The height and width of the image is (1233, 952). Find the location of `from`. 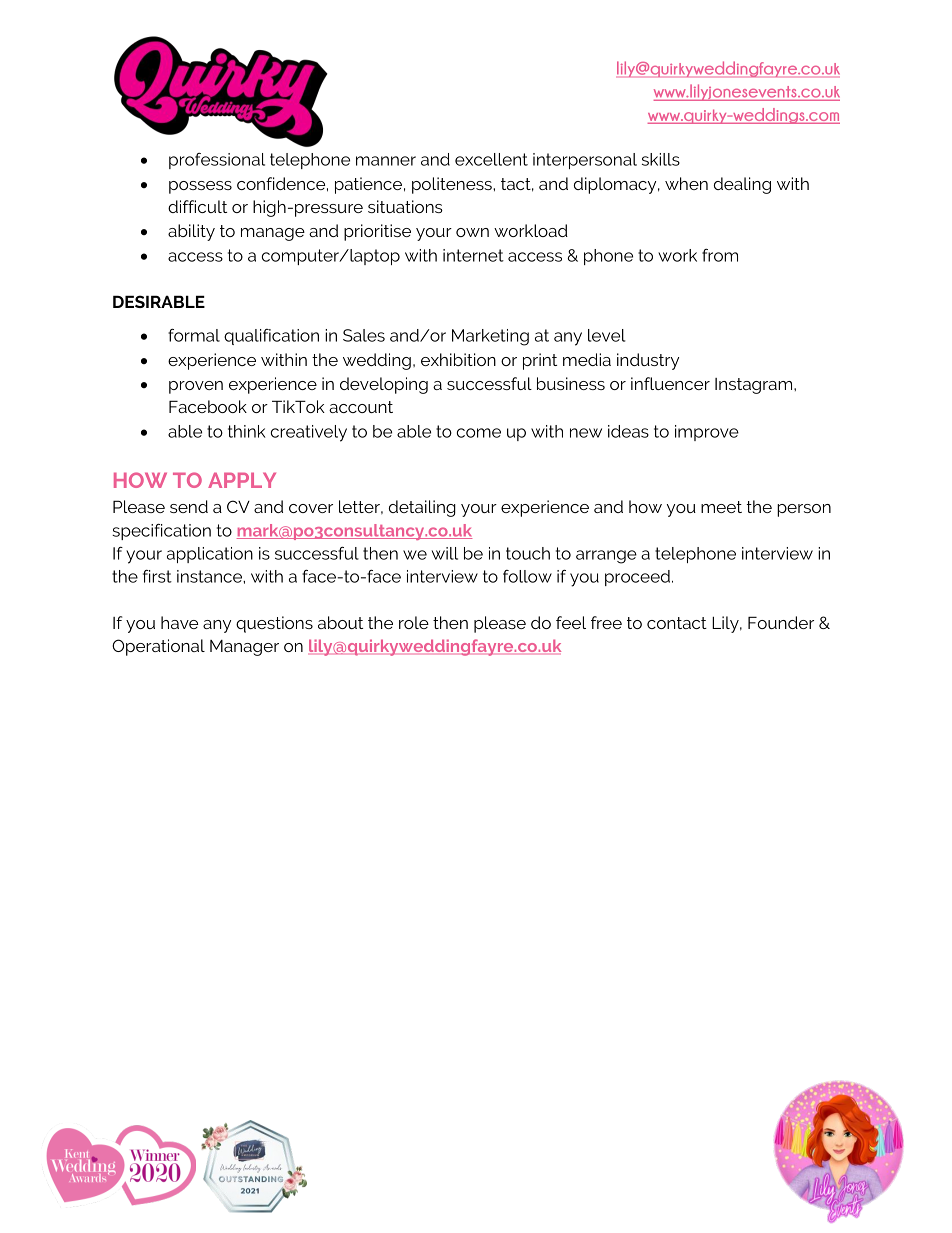

from is located at coordinates (720, 255).
